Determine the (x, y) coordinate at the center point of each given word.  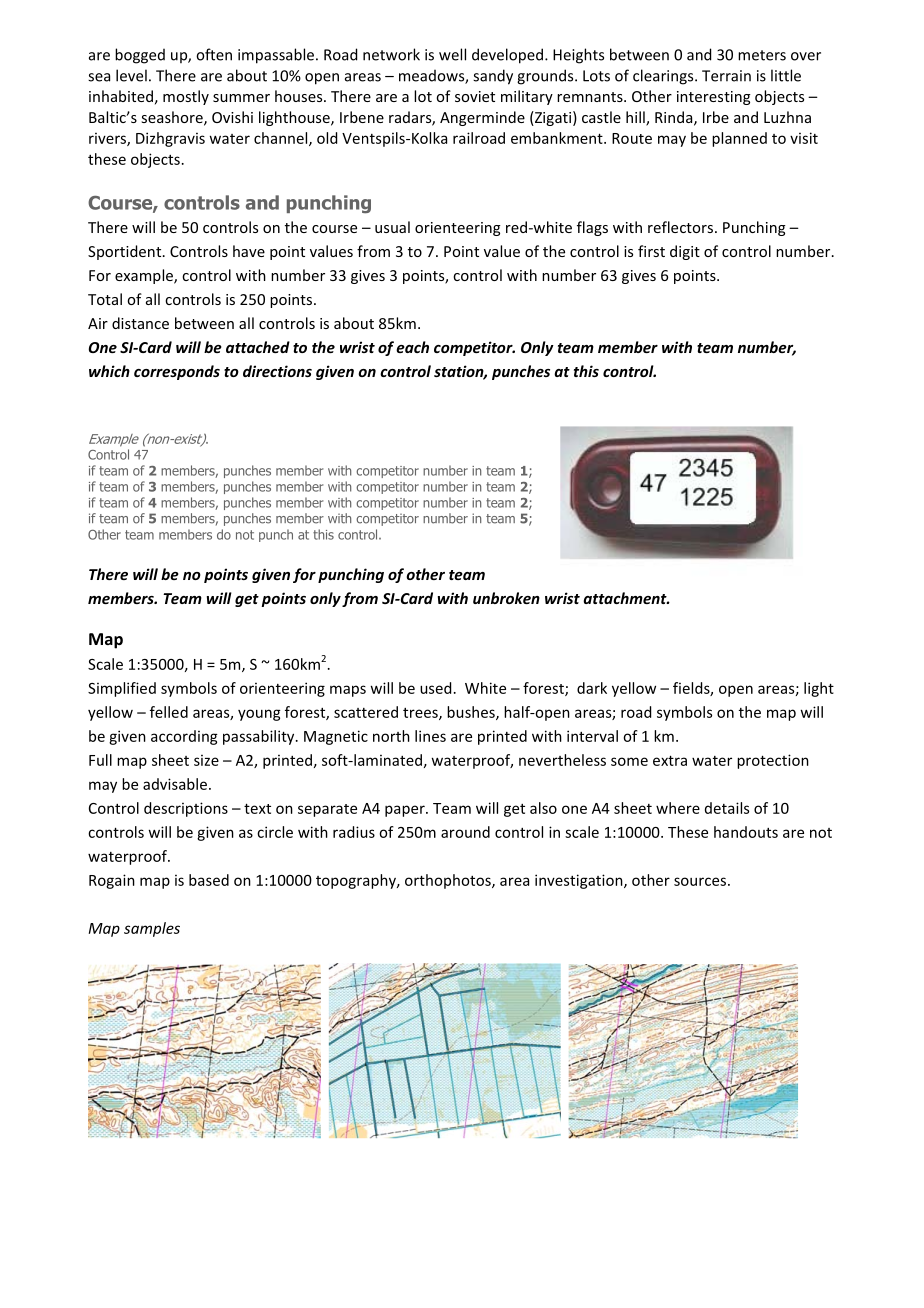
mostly (186, 97)
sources (700, 881)
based (209, 880)
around (465, 832)
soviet (475, 96)
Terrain (726, 76)
